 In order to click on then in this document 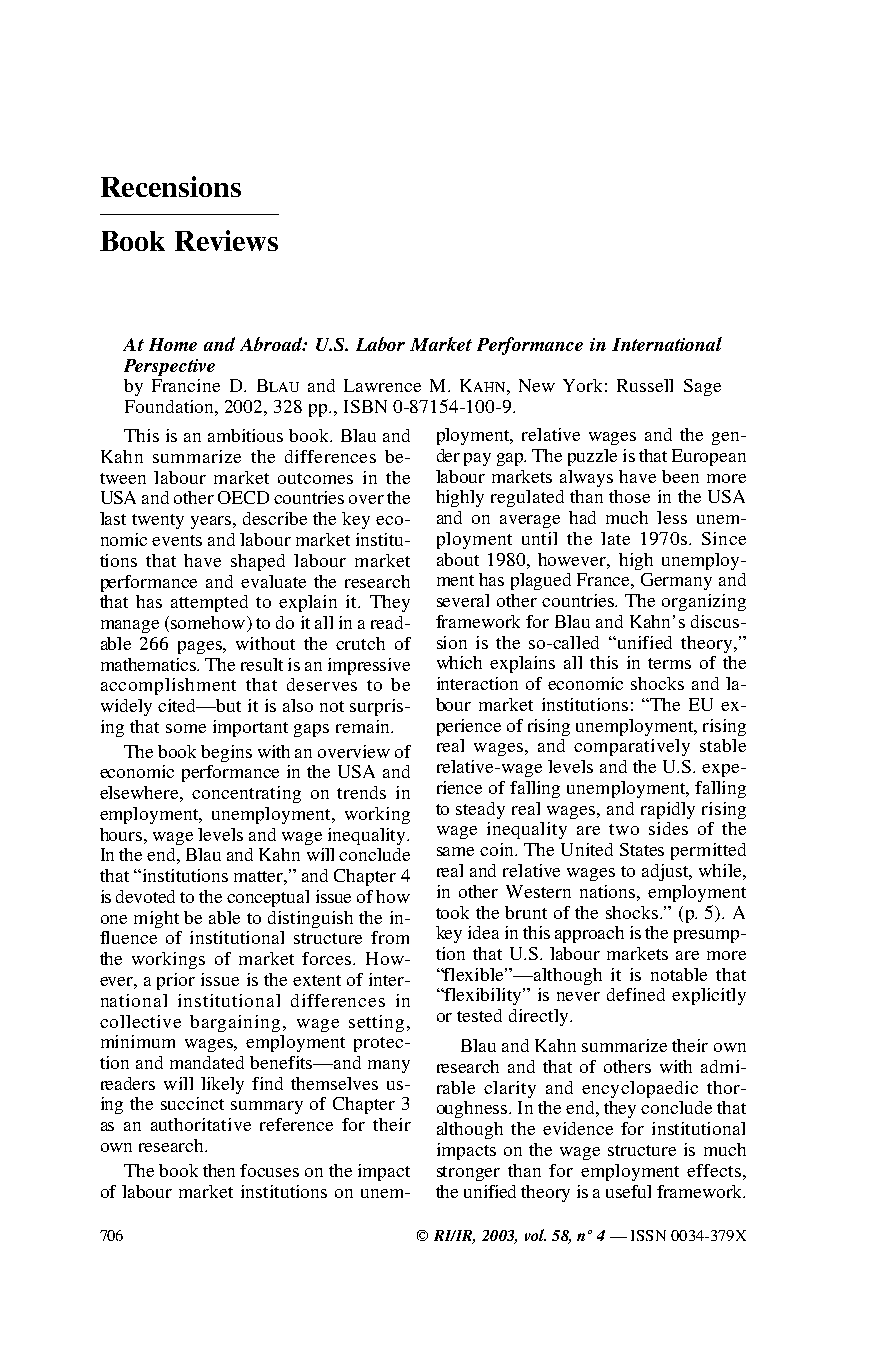, I will do `click(219, 1170)`.
